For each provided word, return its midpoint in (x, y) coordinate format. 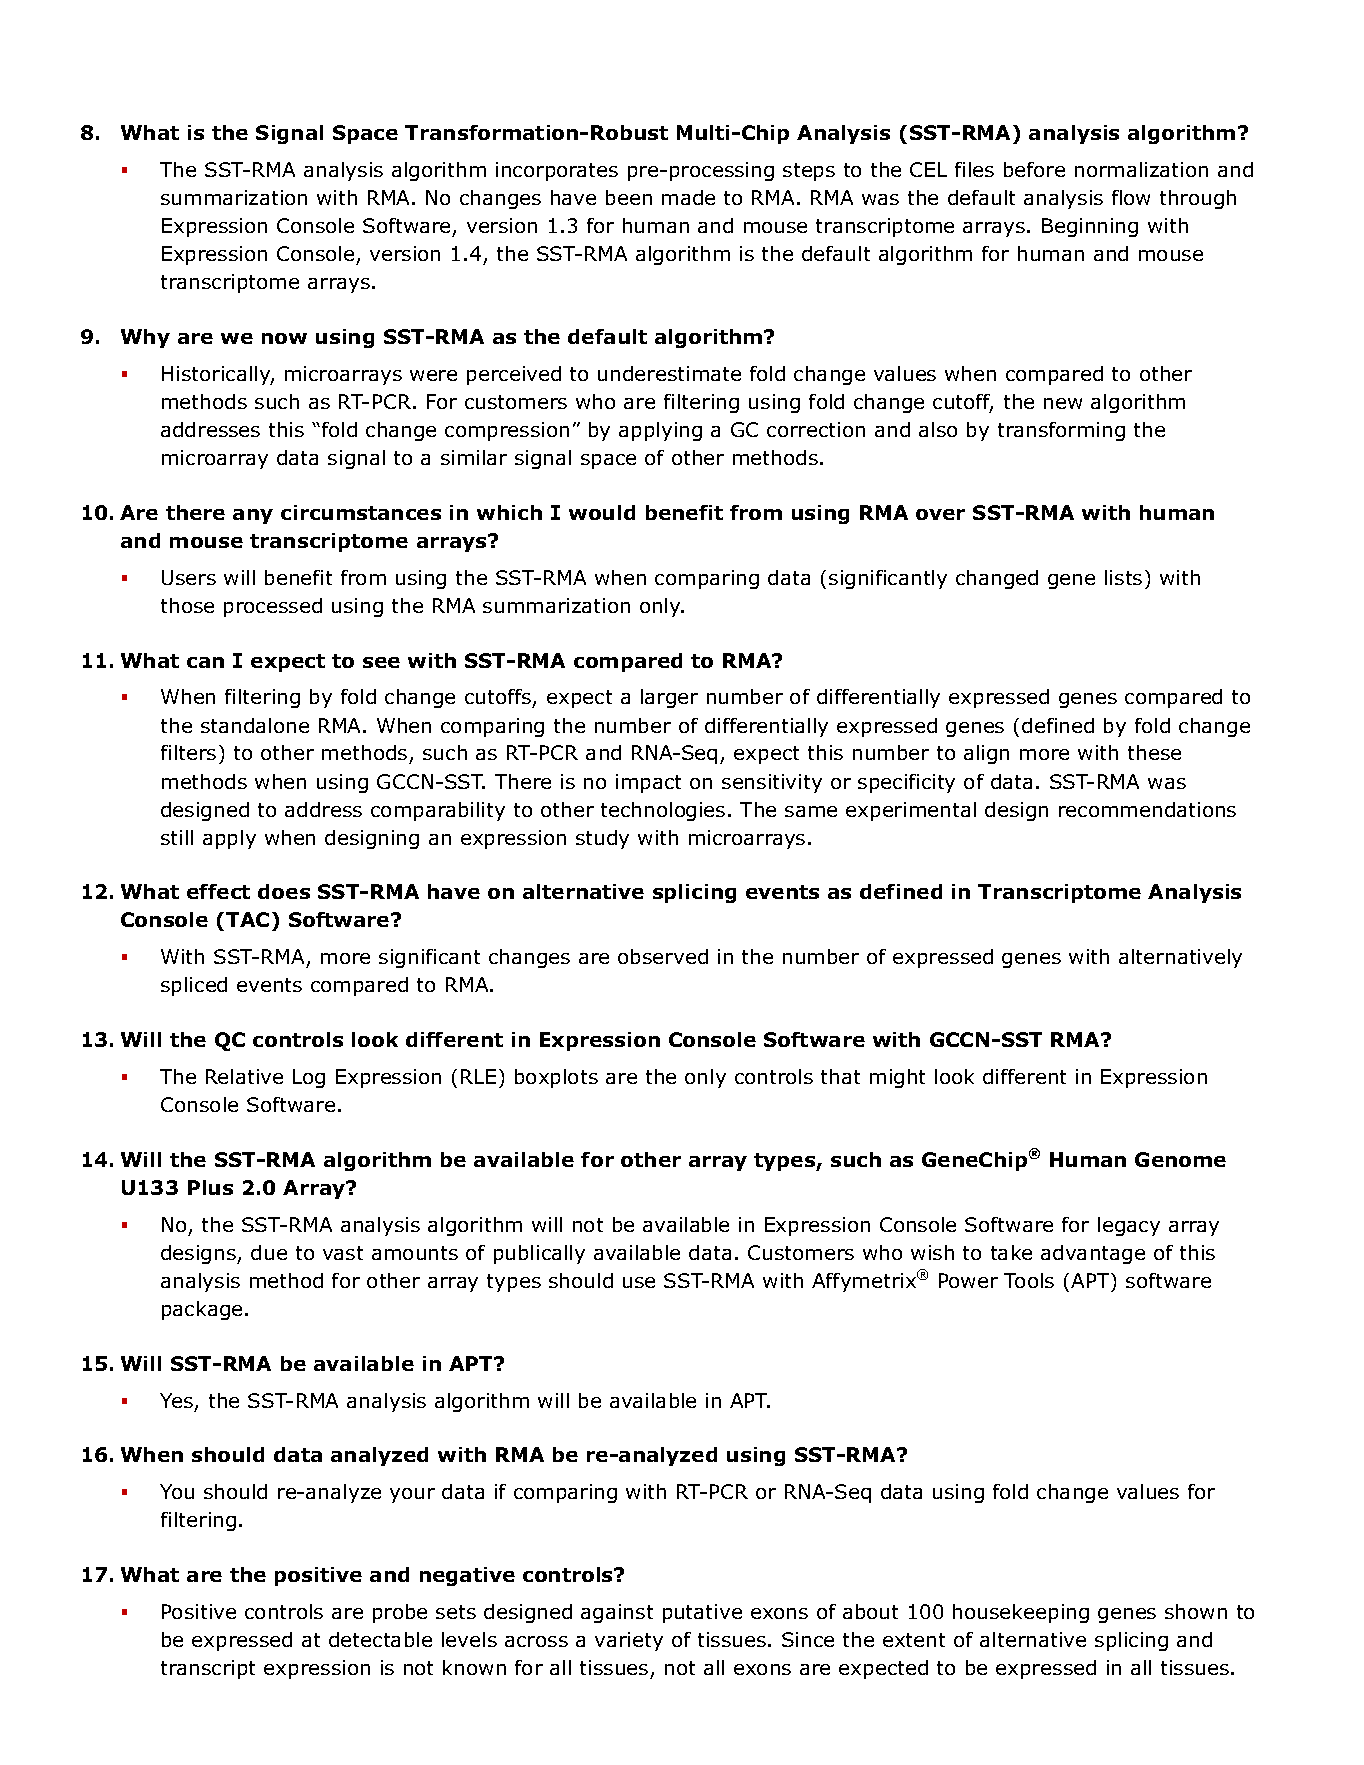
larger (669, 698)
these (1154, 752)
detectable (380, 1639)
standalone (255, 725)
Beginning (1090, 227)
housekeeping (1021, 1613)
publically (539, 1254)
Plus (210, 1187)
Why (145, 338)
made (688, 197)
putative (702, 1613)
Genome (1180, 1159)
